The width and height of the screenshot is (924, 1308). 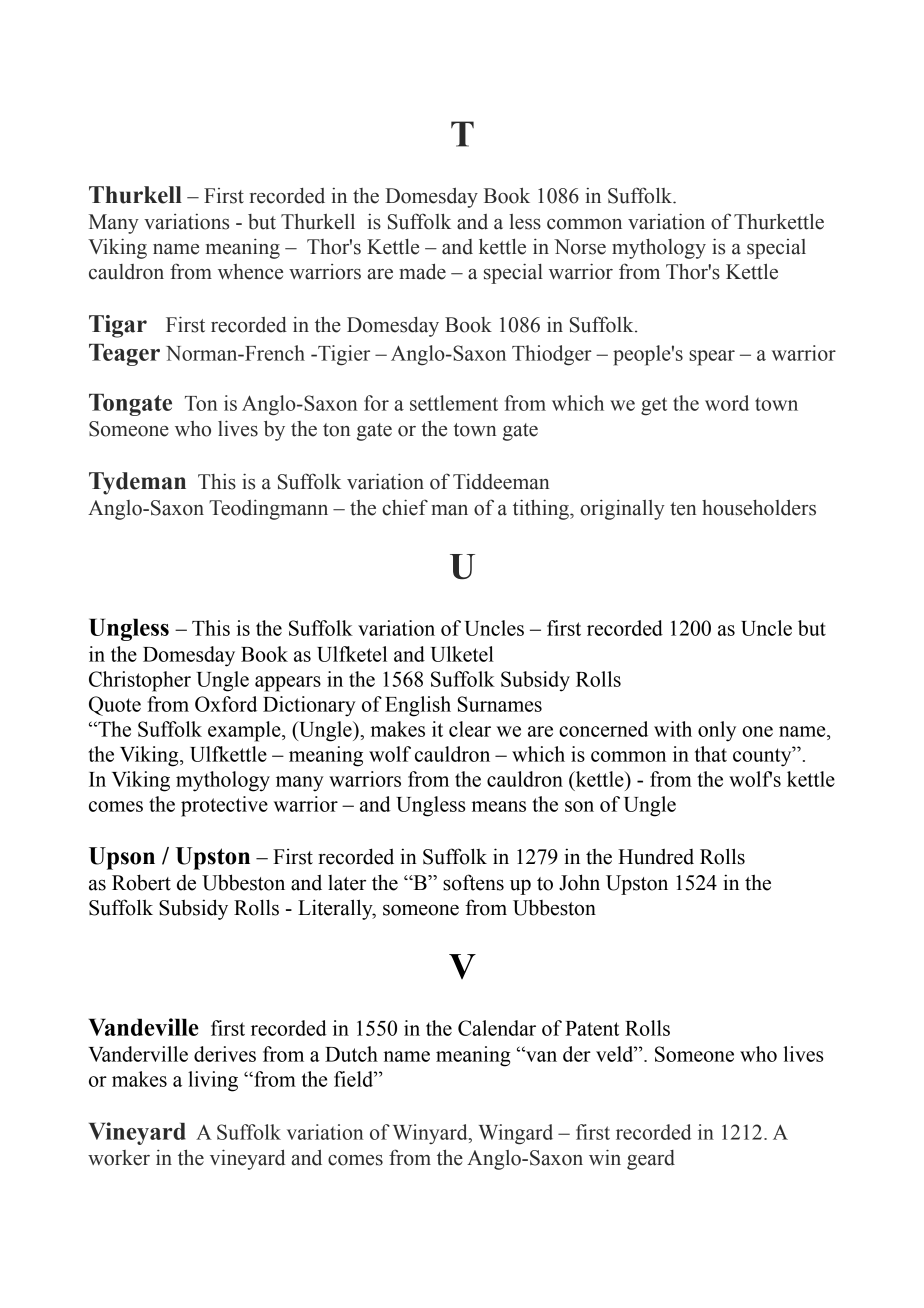 What do you see at coordinates (516, 1134) in the screenshot?
I see `Wingard` at bounding box center [516, 1134].
